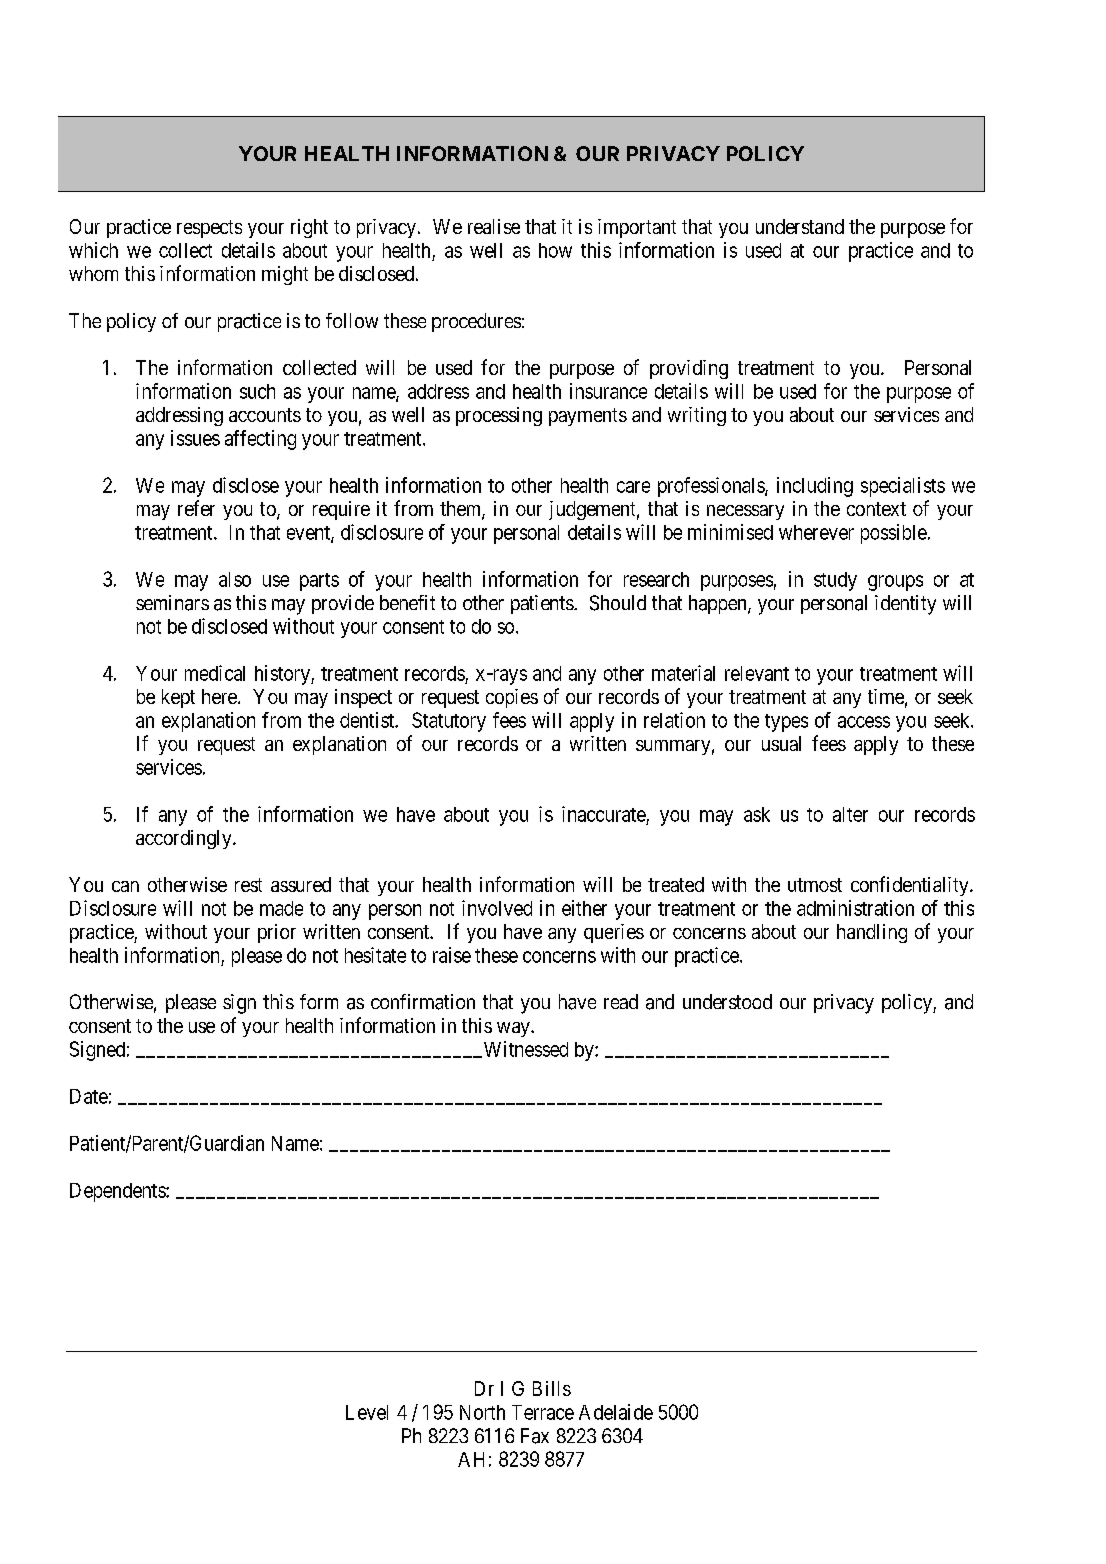 This image has height=1564, width=1106. What do you see at coordinates (209, 229) in the image?
I see `respects` at bounding box center [209, 229].
